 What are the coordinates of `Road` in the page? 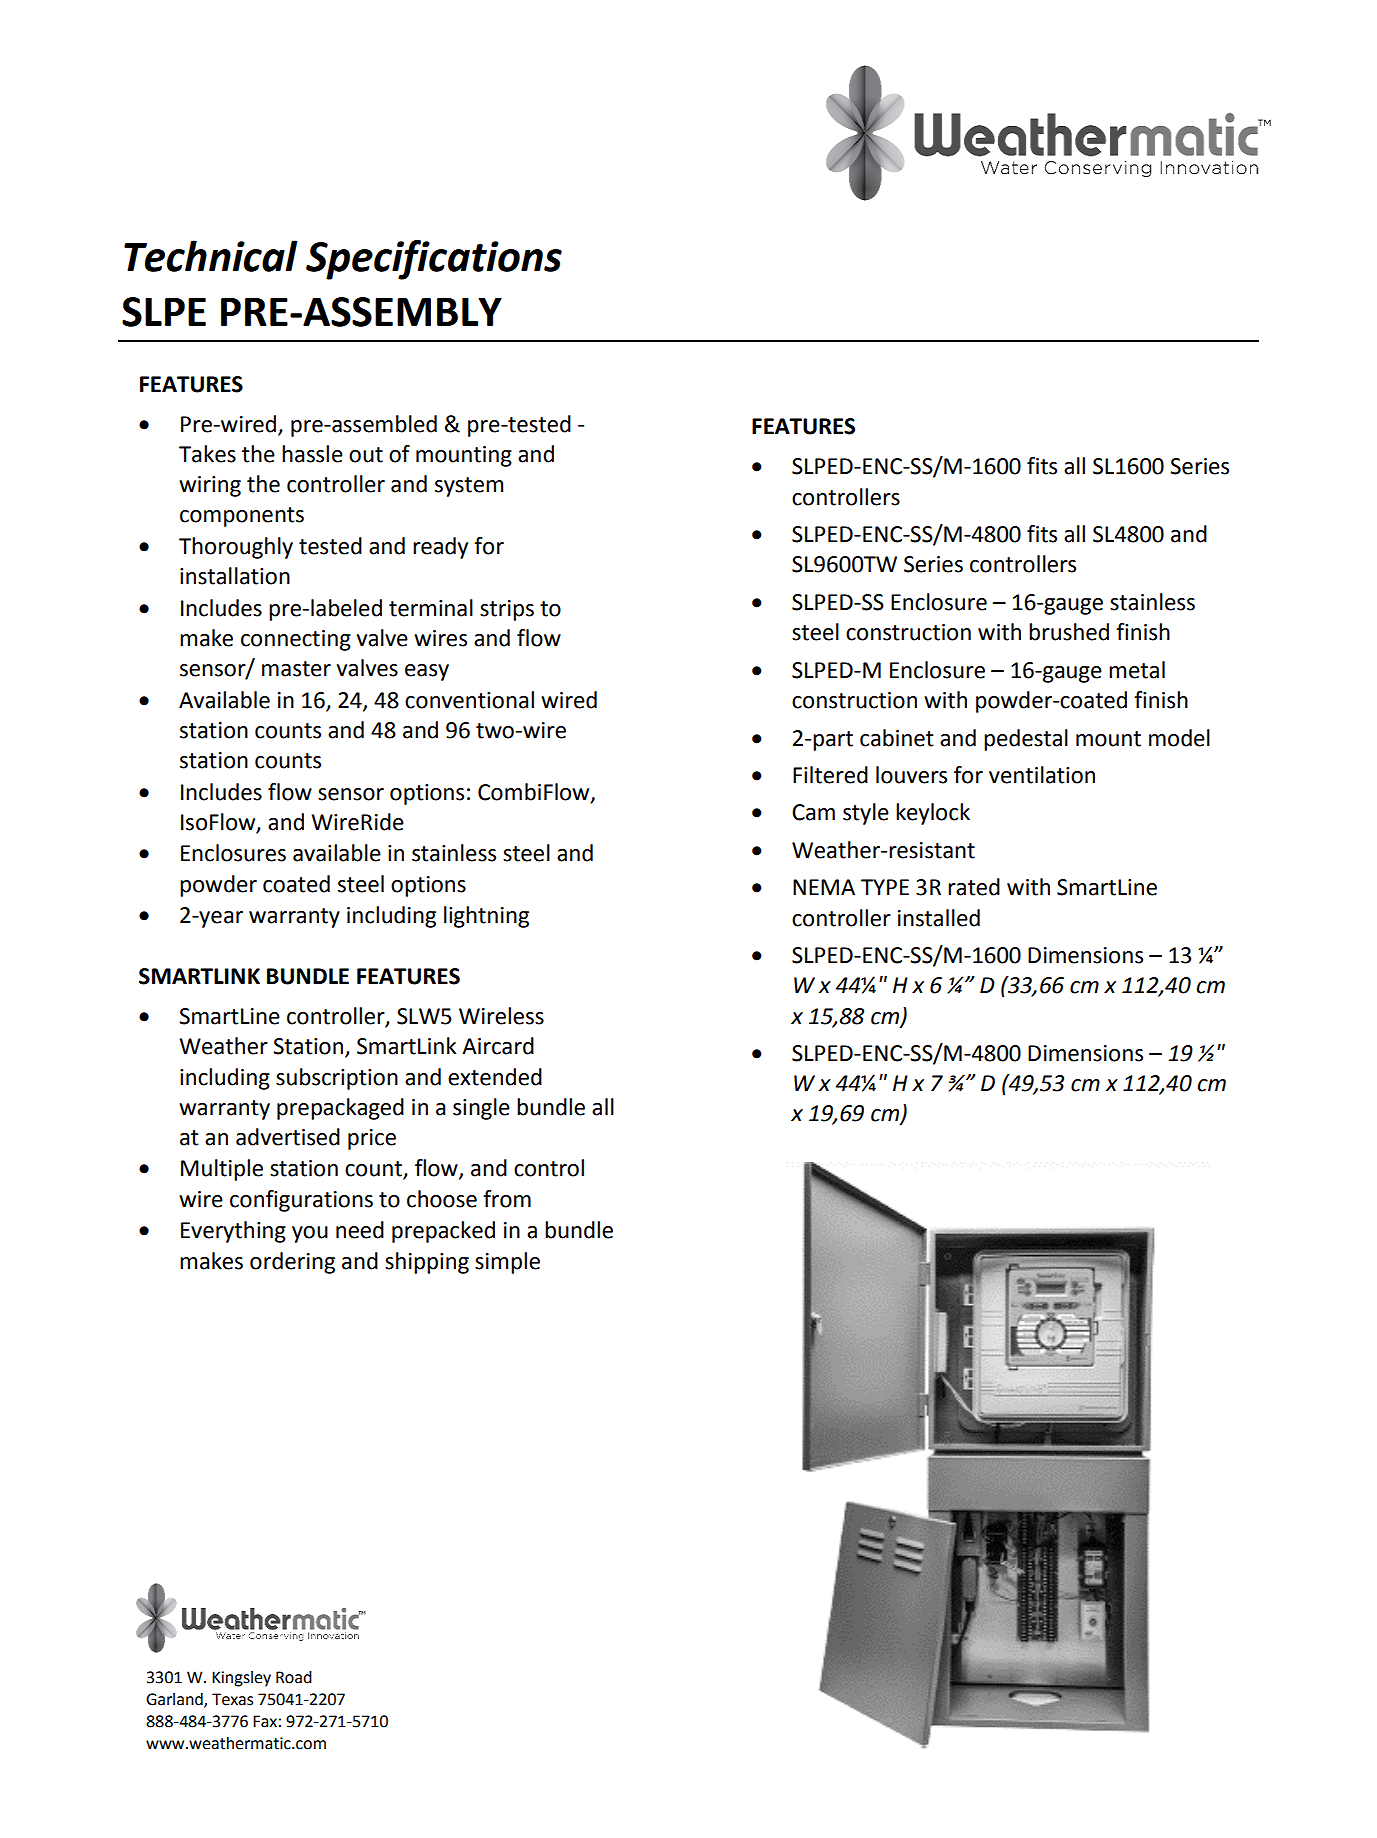 It's located at (294, 1677).
